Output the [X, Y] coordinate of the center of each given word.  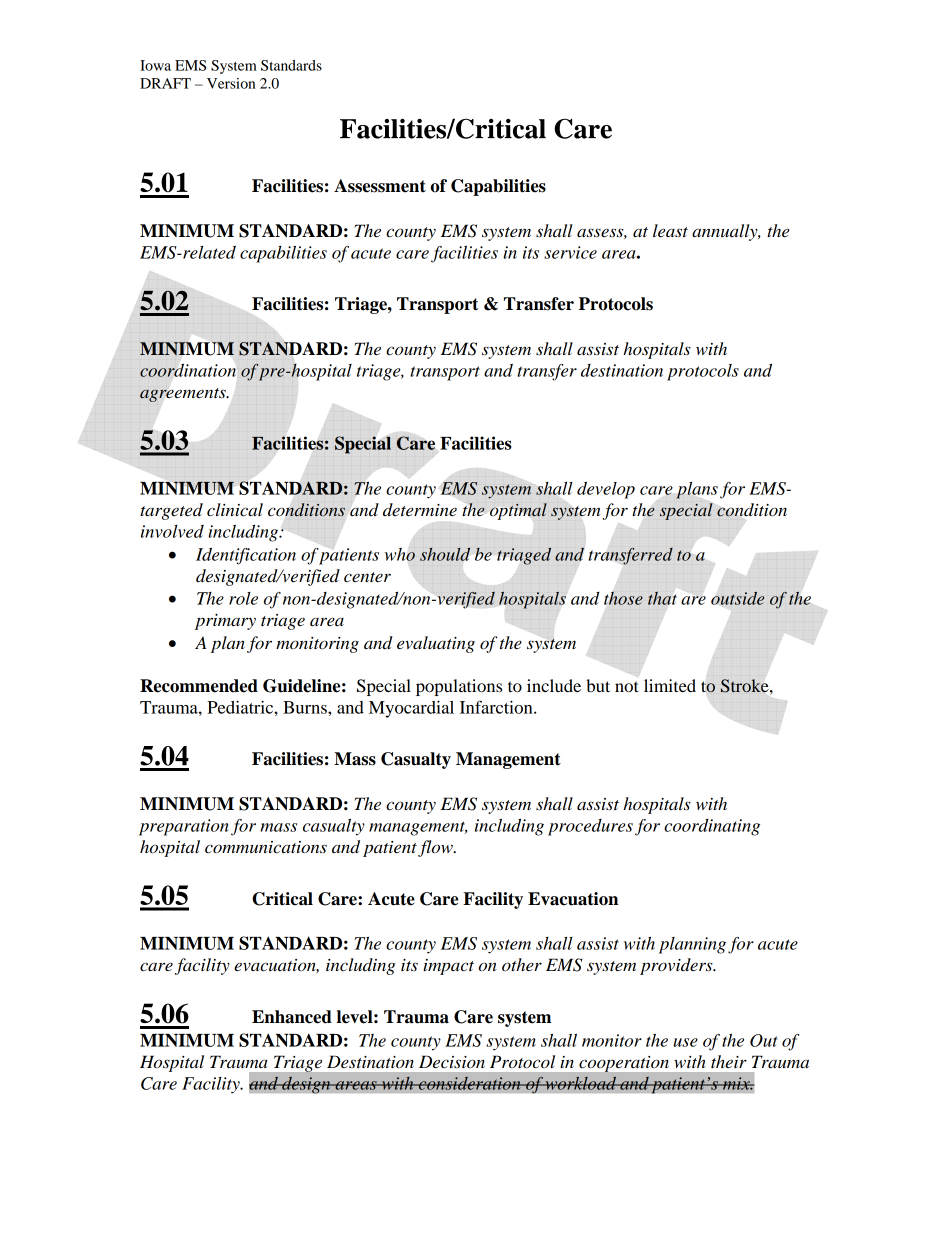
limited [670, 685]
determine [420, 510]
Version [231, 83]
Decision [452, 1062]
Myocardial [411, 709]
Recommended [199, 686]
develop [606, 490]
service [570, 252]
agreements [183, 394]
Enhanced [292, 1017]
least [670, 231]
